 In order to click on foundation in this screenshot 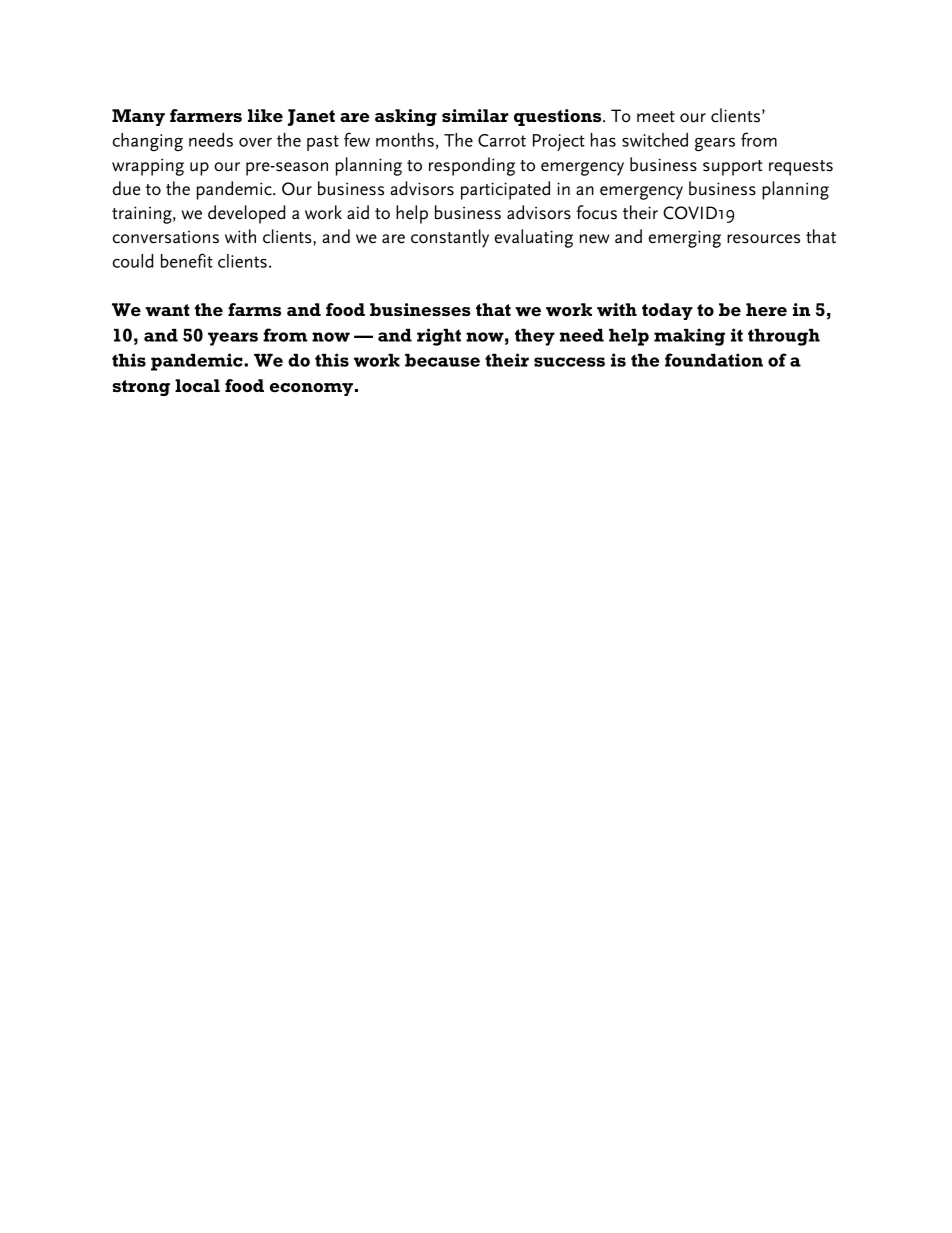, I will do `click(714, 360)`.
